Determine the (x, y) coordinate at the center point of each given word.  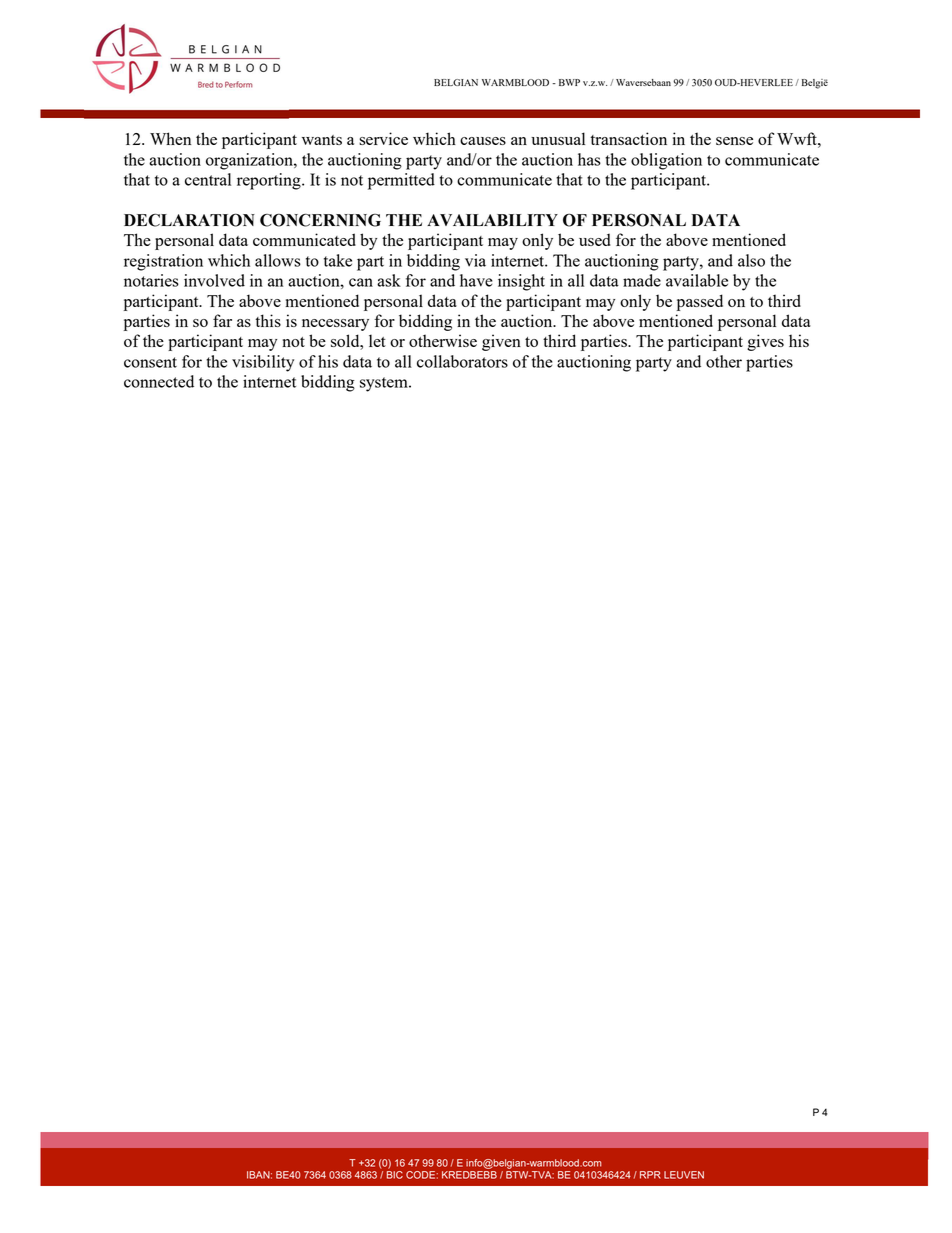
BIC (395, 1173)
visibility (263, 363)
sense (734, 141)
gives (765, 342)
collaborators (462, 361)
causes (483, 141)
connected (159, 381)
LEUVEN (684, 1175)
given (501, 342)
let (377, 340)
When (170, 138)
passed (700, 302)
